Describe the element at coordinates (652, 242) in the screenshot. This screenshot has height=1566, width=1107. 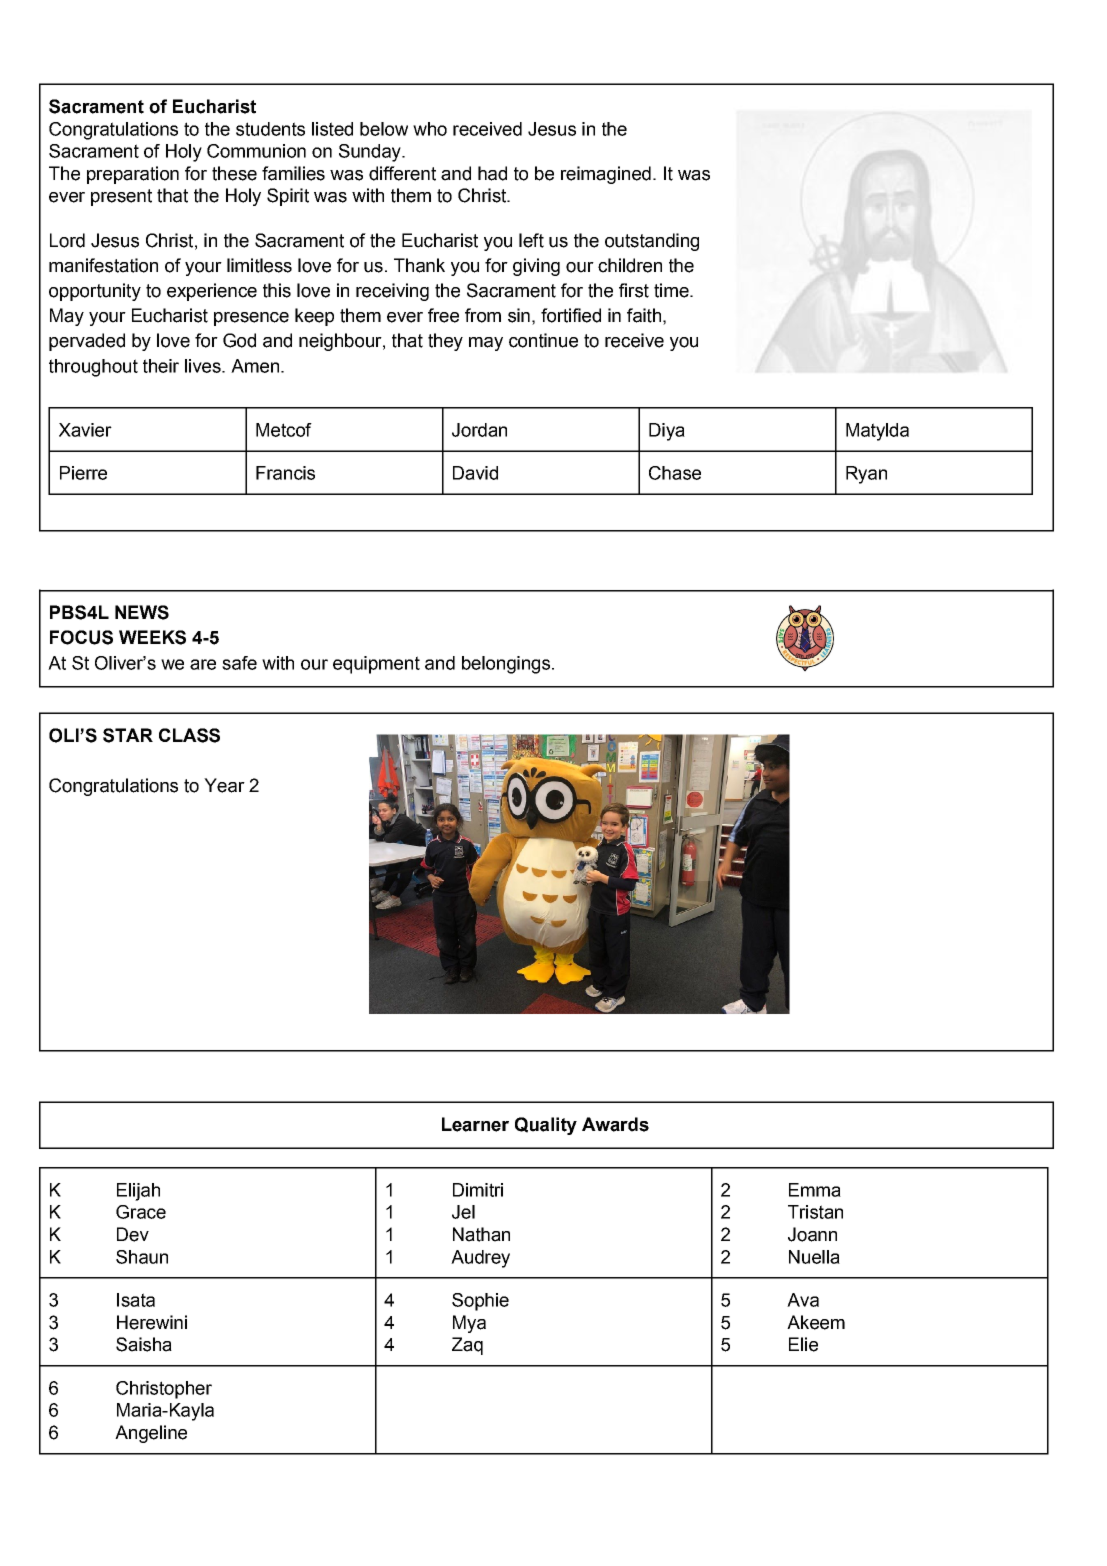
I see `outstanding` at that location.
